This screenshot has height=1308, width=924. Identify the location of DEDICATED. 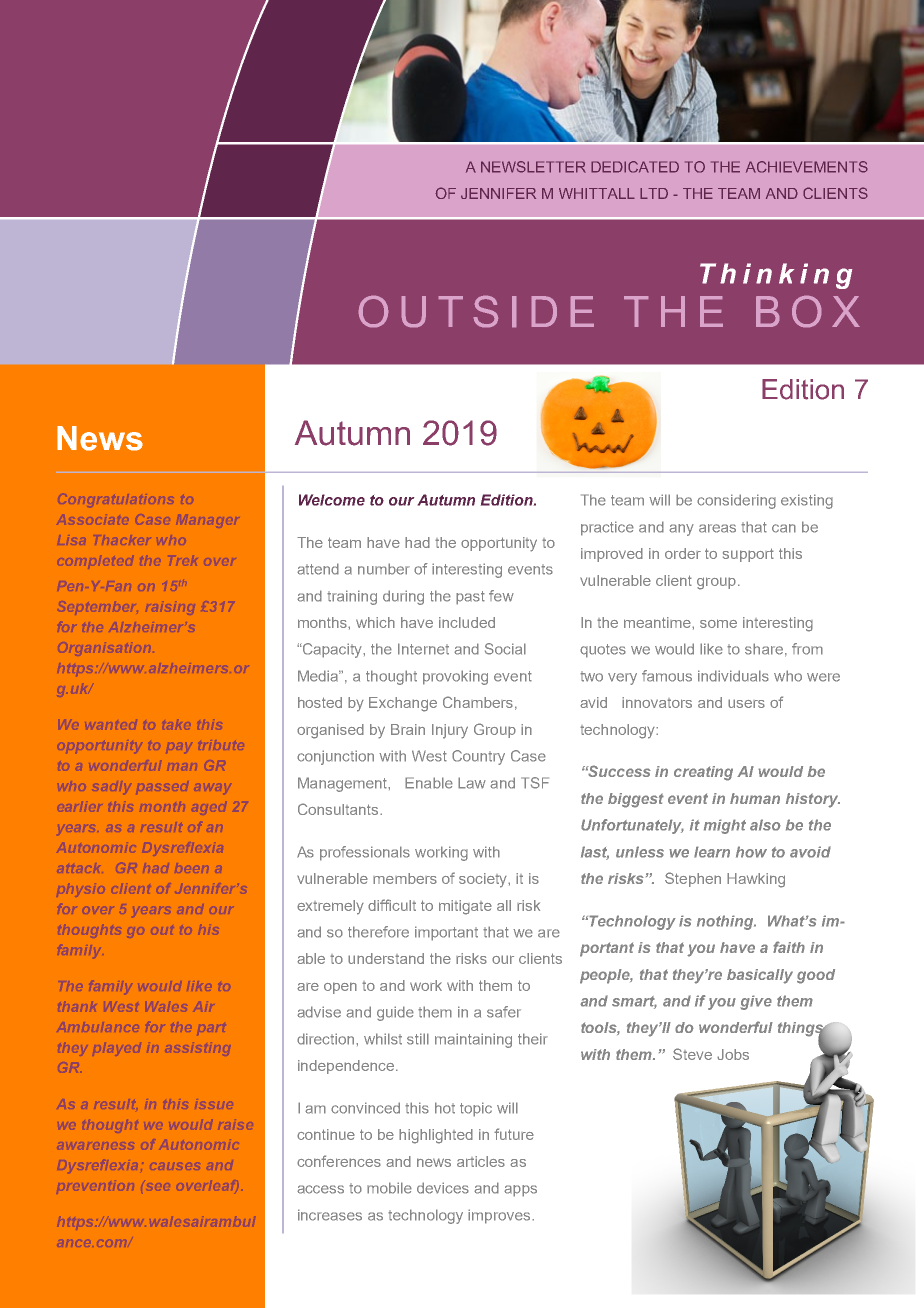
(635, 167).
